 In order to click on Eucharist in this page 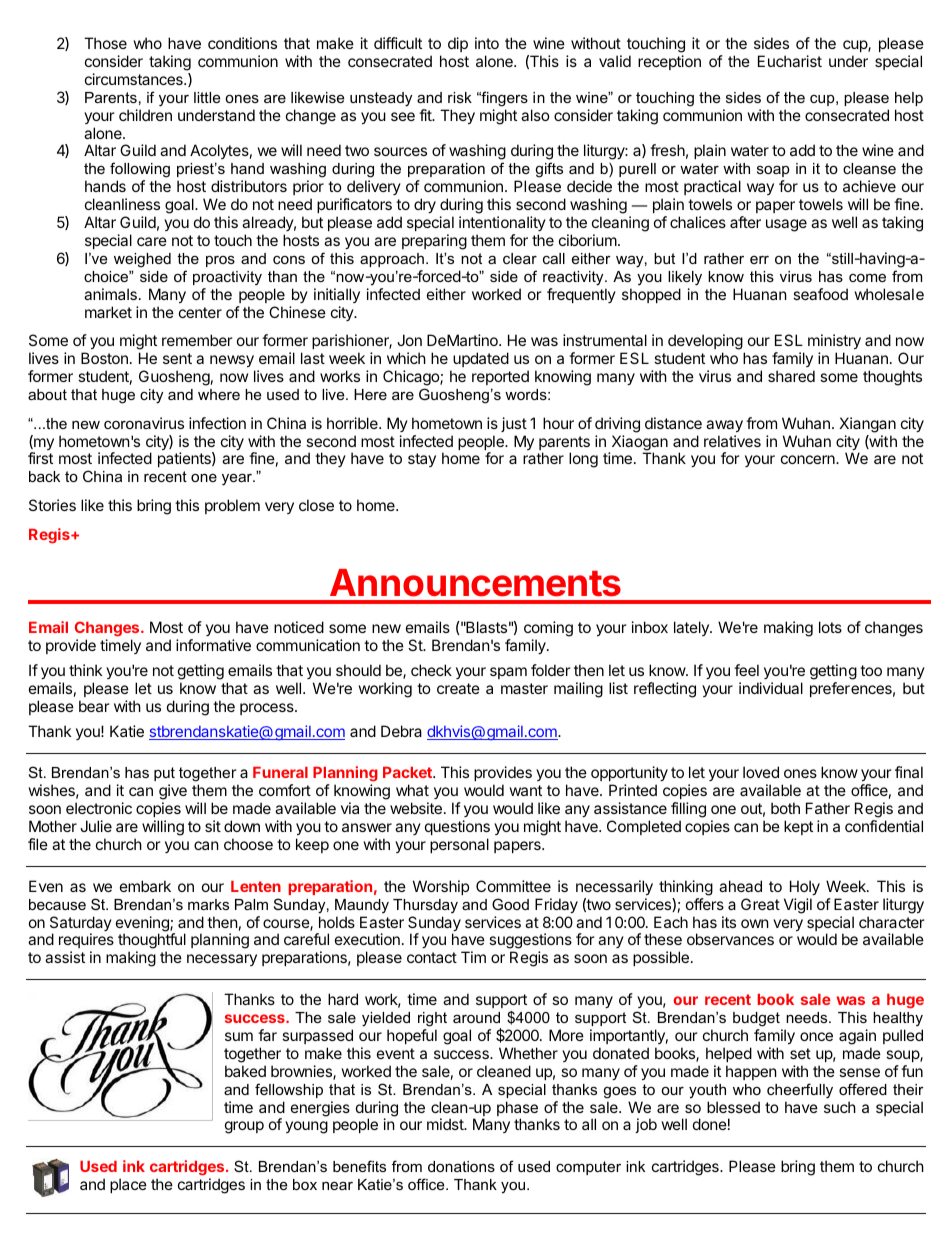, I will do `click(790, 61)`.
